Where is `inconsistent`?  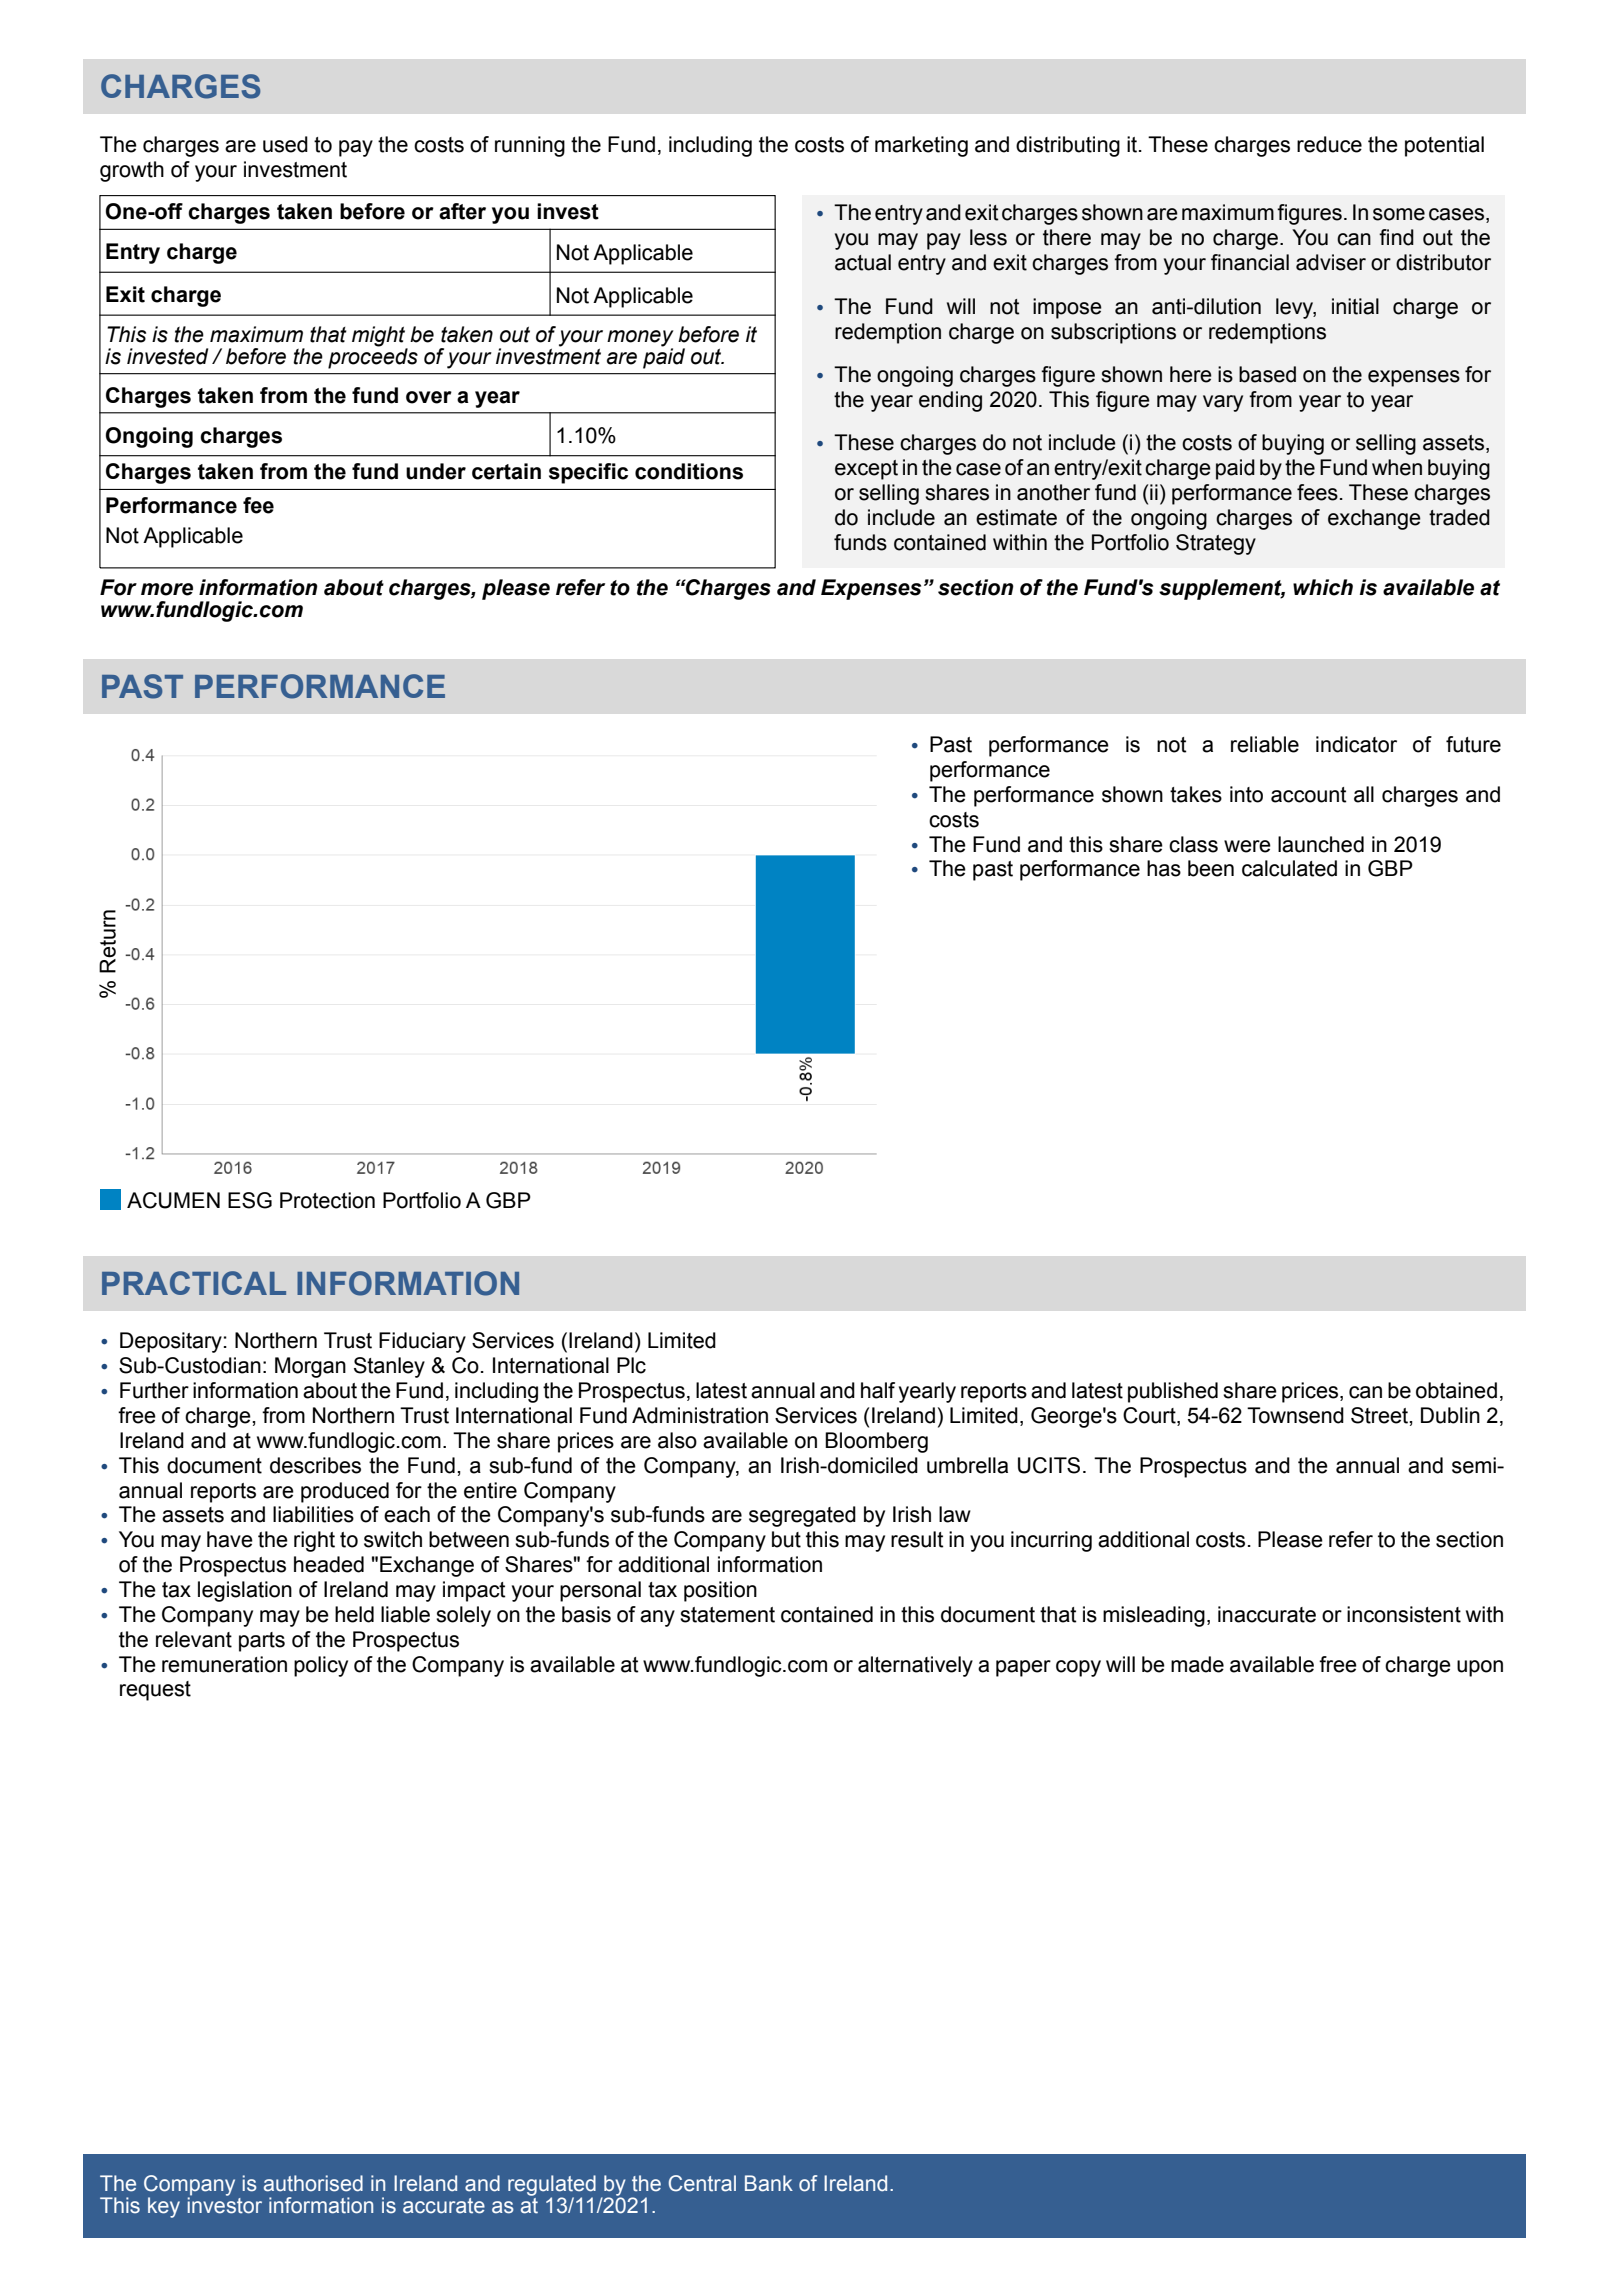
inconsistent is located at coordinates (1404, 1614).
